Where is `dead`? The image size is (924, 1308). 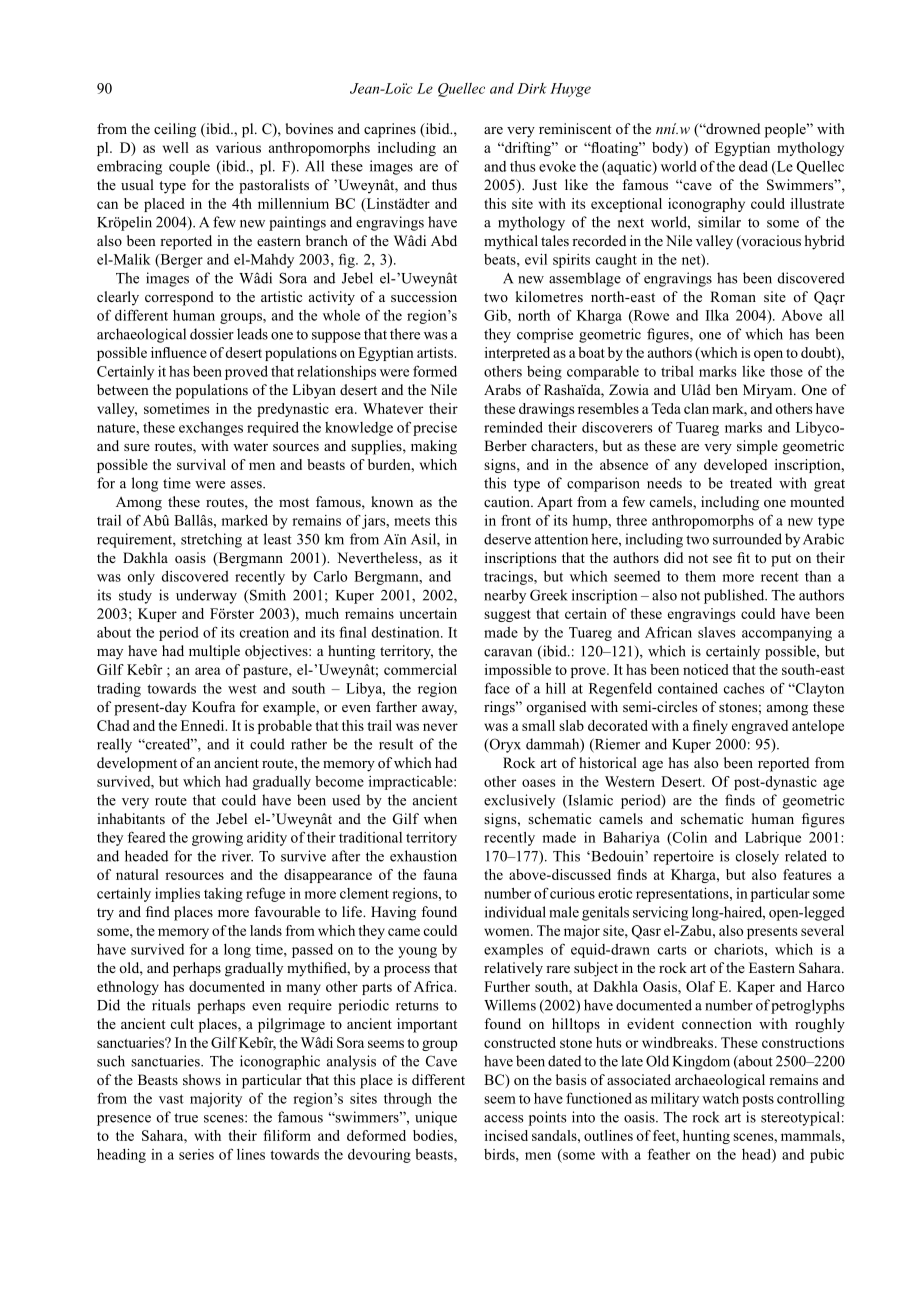 dead is located at coordinates (753, 166).
